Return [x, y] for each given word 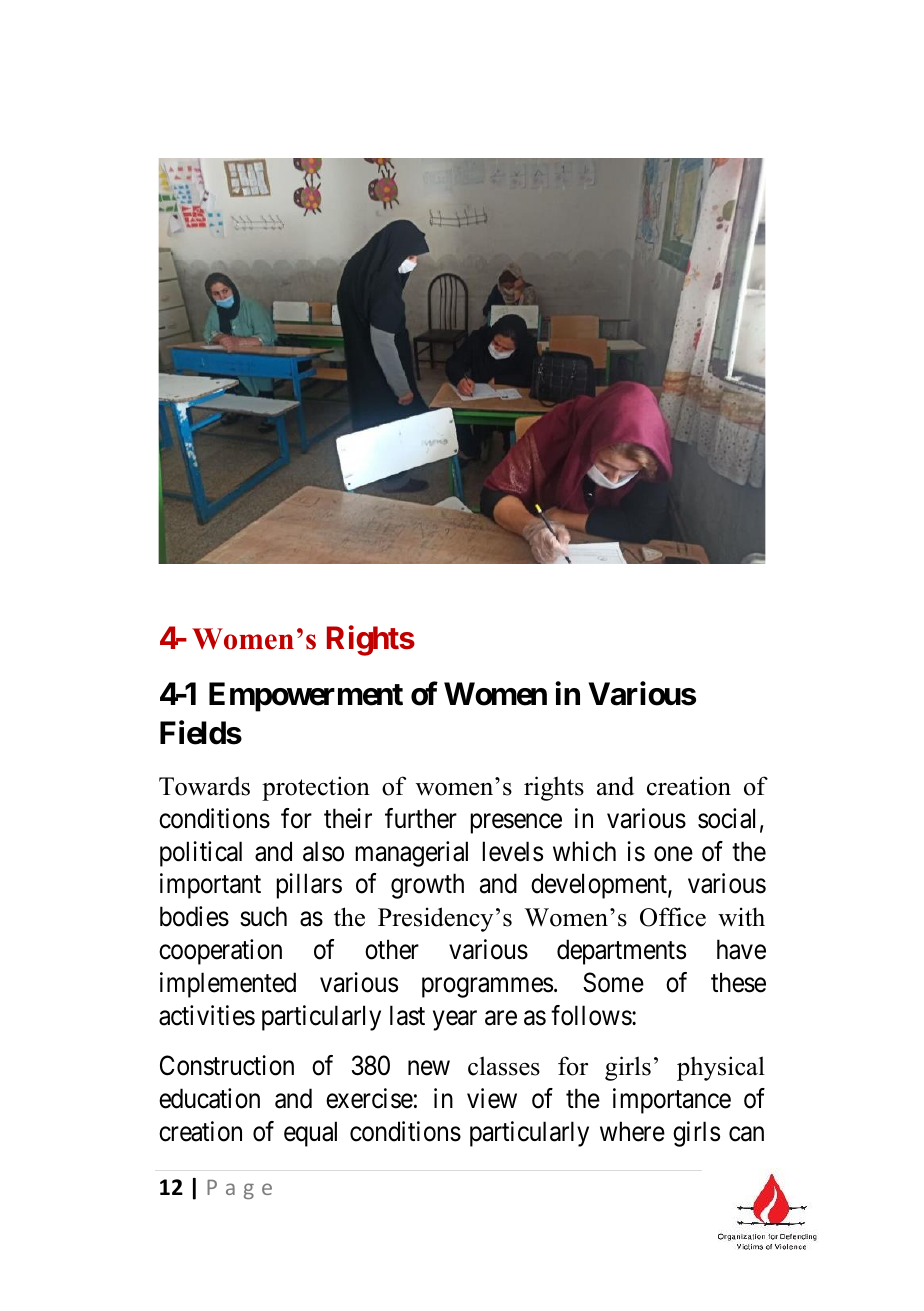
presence [516, 824]
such [263, 916]
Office [673, 917]
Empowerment [306, 697]
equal [310, 1134]
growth [427, 886]
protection [316, 788]
